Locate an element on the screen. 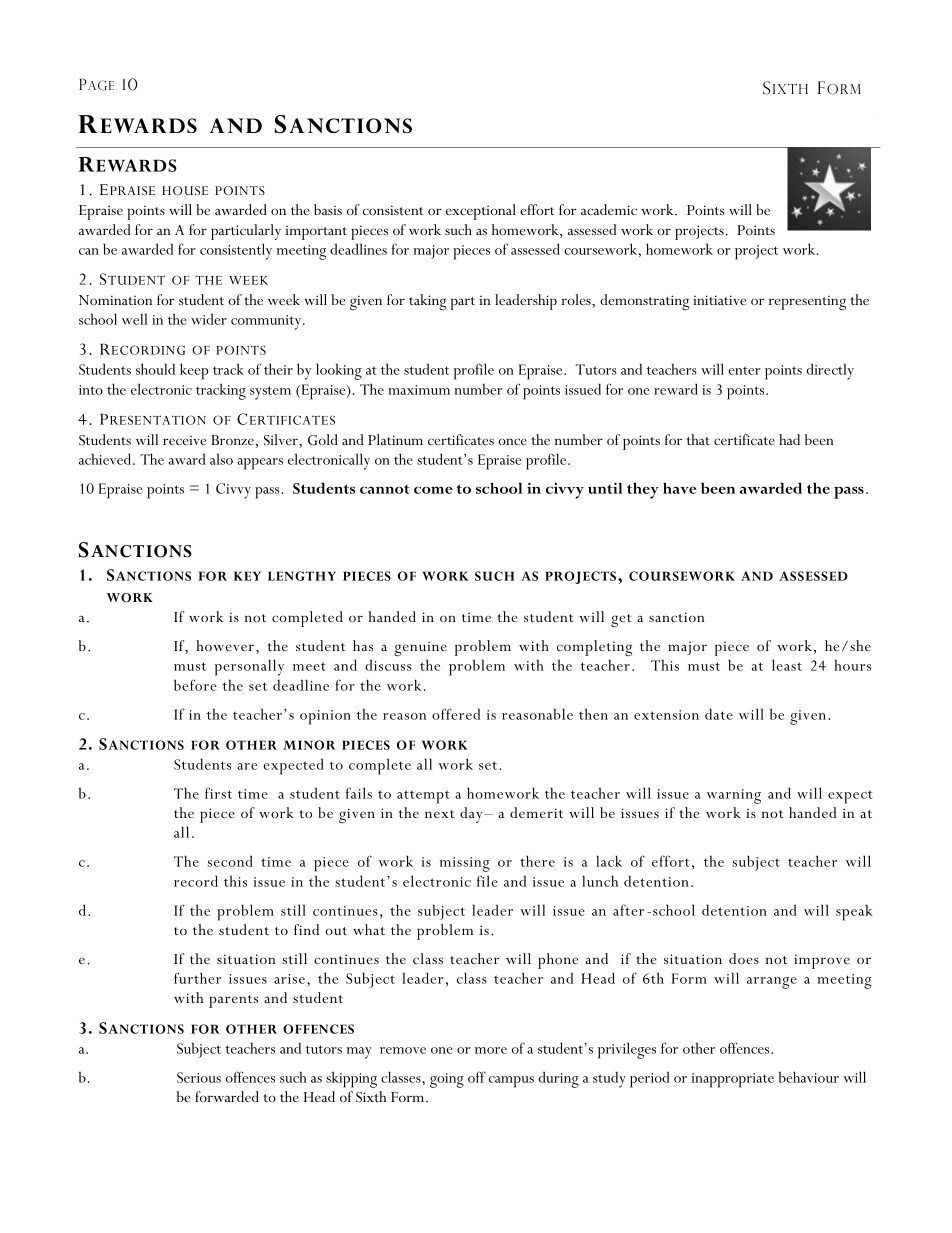 The height and width of the screenshot is (1233, 952). however is located at coordinates (226, 645).
